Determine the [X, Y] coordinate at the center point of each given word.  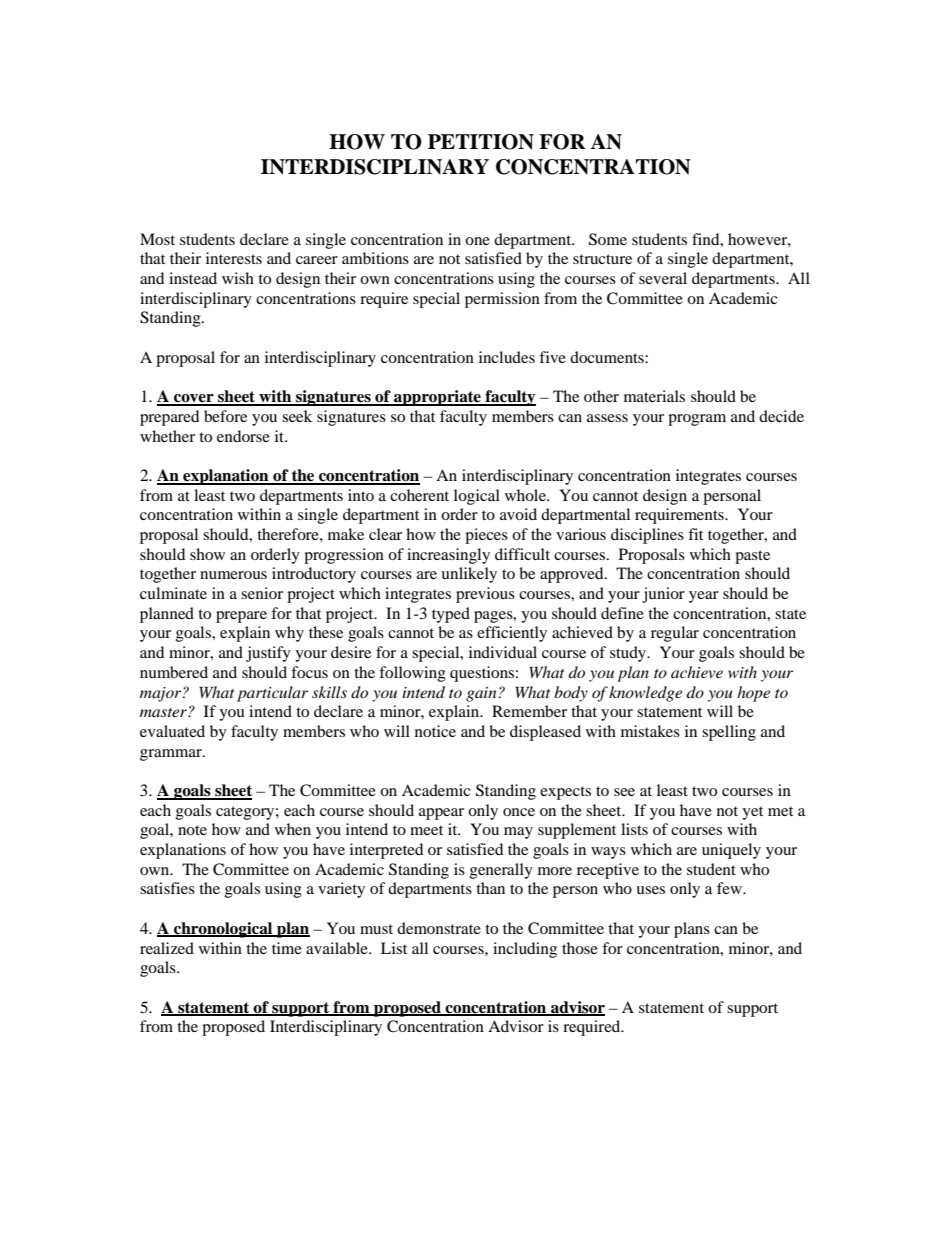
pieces [486, 536]
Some [608, 239]
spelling [729, 733]
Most [157, 239]
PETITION [481, 142]
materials [654, 396]
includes [507, 357]
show [207, 554]
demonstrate [439, 928]
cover [194, 399]
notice [435, 731]
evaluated [172, 731]
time [287, 948]
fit [695, 534]
